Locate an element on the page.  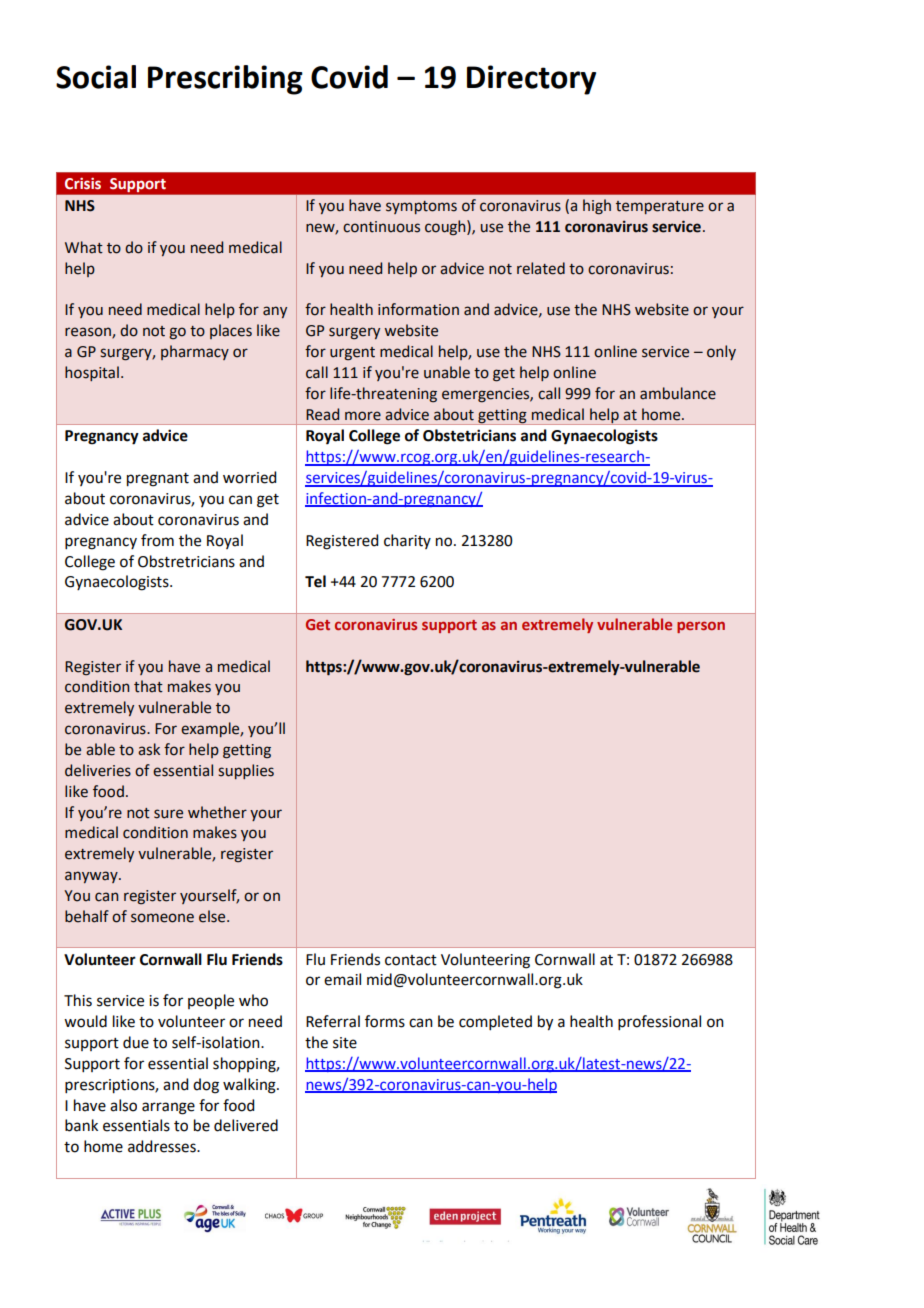
professional is located at coordinates (659, 1022).
